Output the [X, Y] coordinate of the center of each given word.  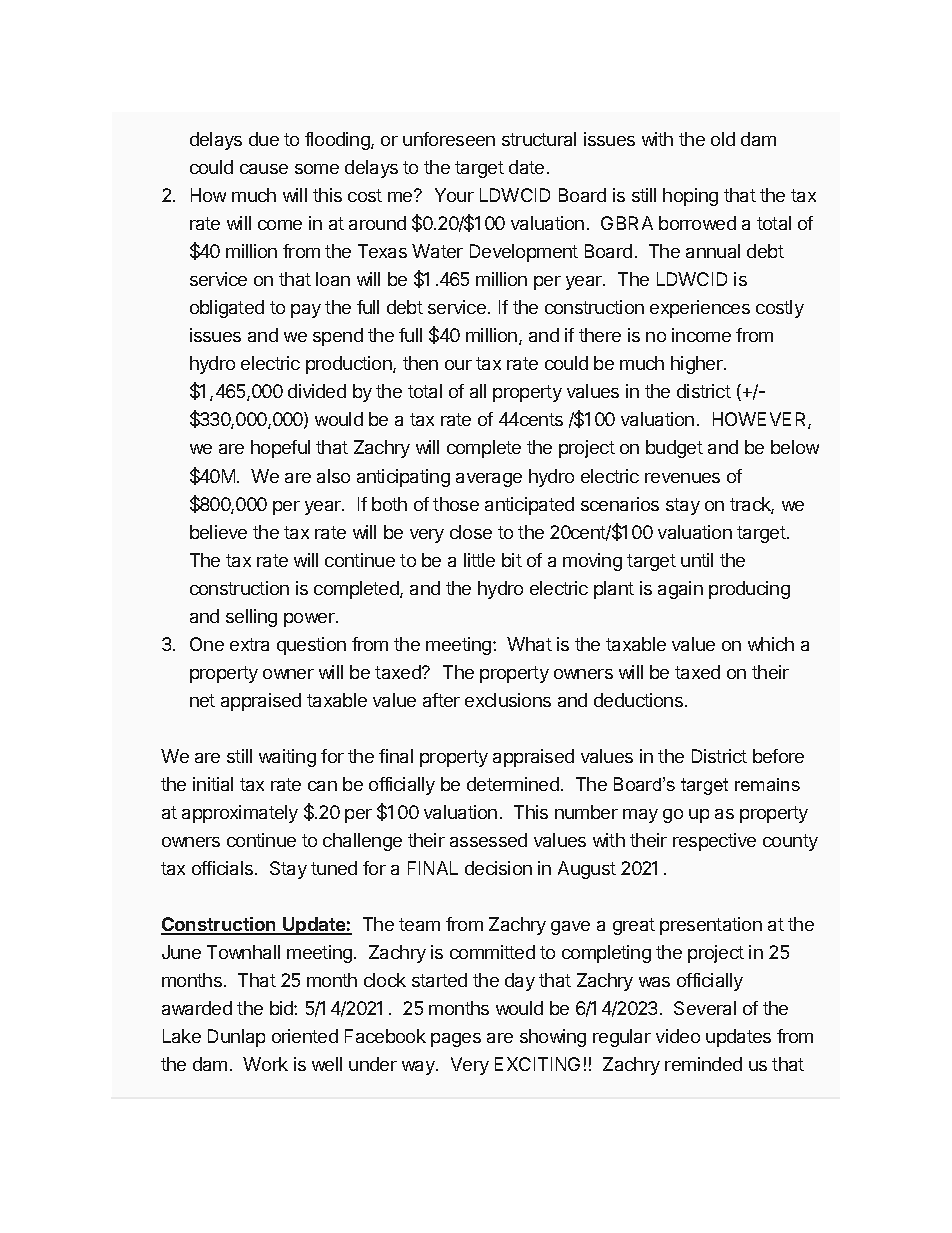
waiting [287, 758]
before [778, 756]
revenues [682, 478]
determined [513, 784]
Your [454, 195]
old [723, 139]
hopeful [280, 449]
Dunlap [236, 1038]
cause [264, 169]
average [489, 480]
